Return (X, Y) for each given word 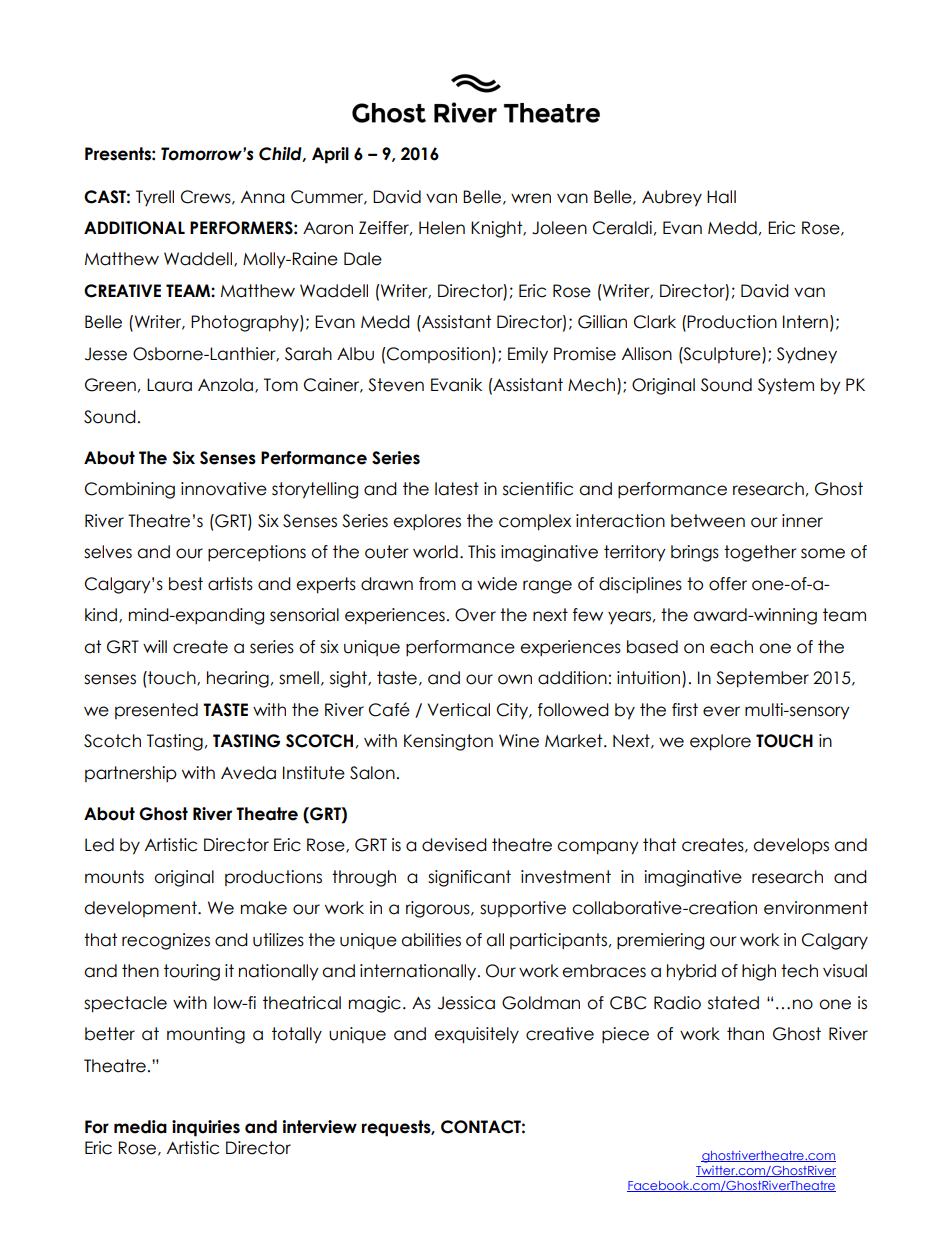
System (786, 386)
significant (469, 878)
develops (791, 846)
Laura (169, 385)
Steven (396, 385)
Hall (721, 197)
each (731, 647)
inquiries (206, 1128)
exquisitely (476, 1035)
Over (475, 615)
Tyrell (155, 198)
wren (531, 198)
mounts (114, 877)
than (745, 1034)
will (155, 646)
